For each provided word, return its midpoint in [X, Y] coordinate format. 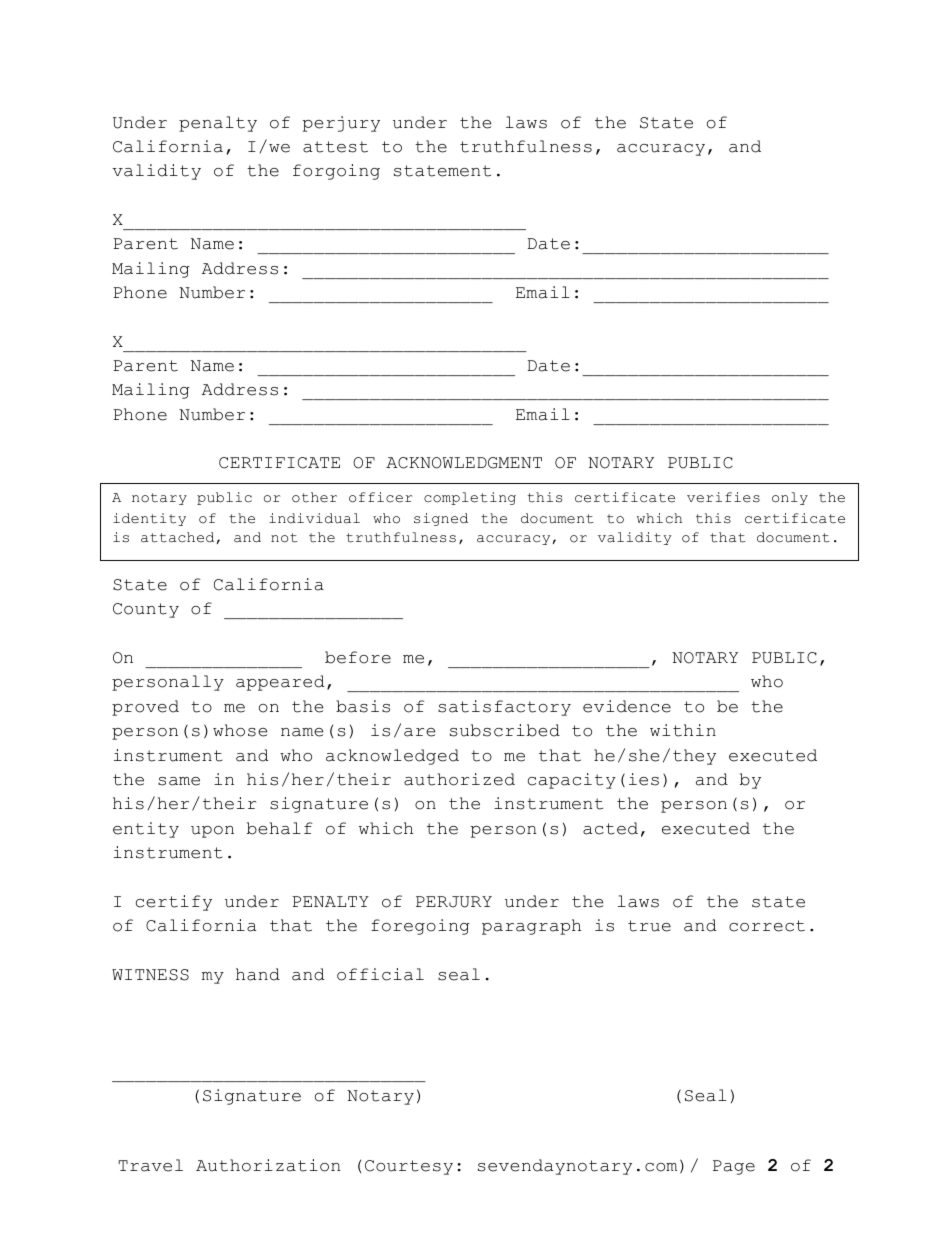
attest [335, 147]
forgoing [336, 172]
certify [174, 903]
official [380, 974]
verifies [723, 497]
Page [734, 1167]
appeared [280, 683]
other [314, 497]
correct [767, 926]
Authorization [268, 1165]
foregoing [420, 927]
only [790, 498]
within [683, 730]
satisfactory [504, 708]
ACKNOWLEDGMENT [464, 463]
